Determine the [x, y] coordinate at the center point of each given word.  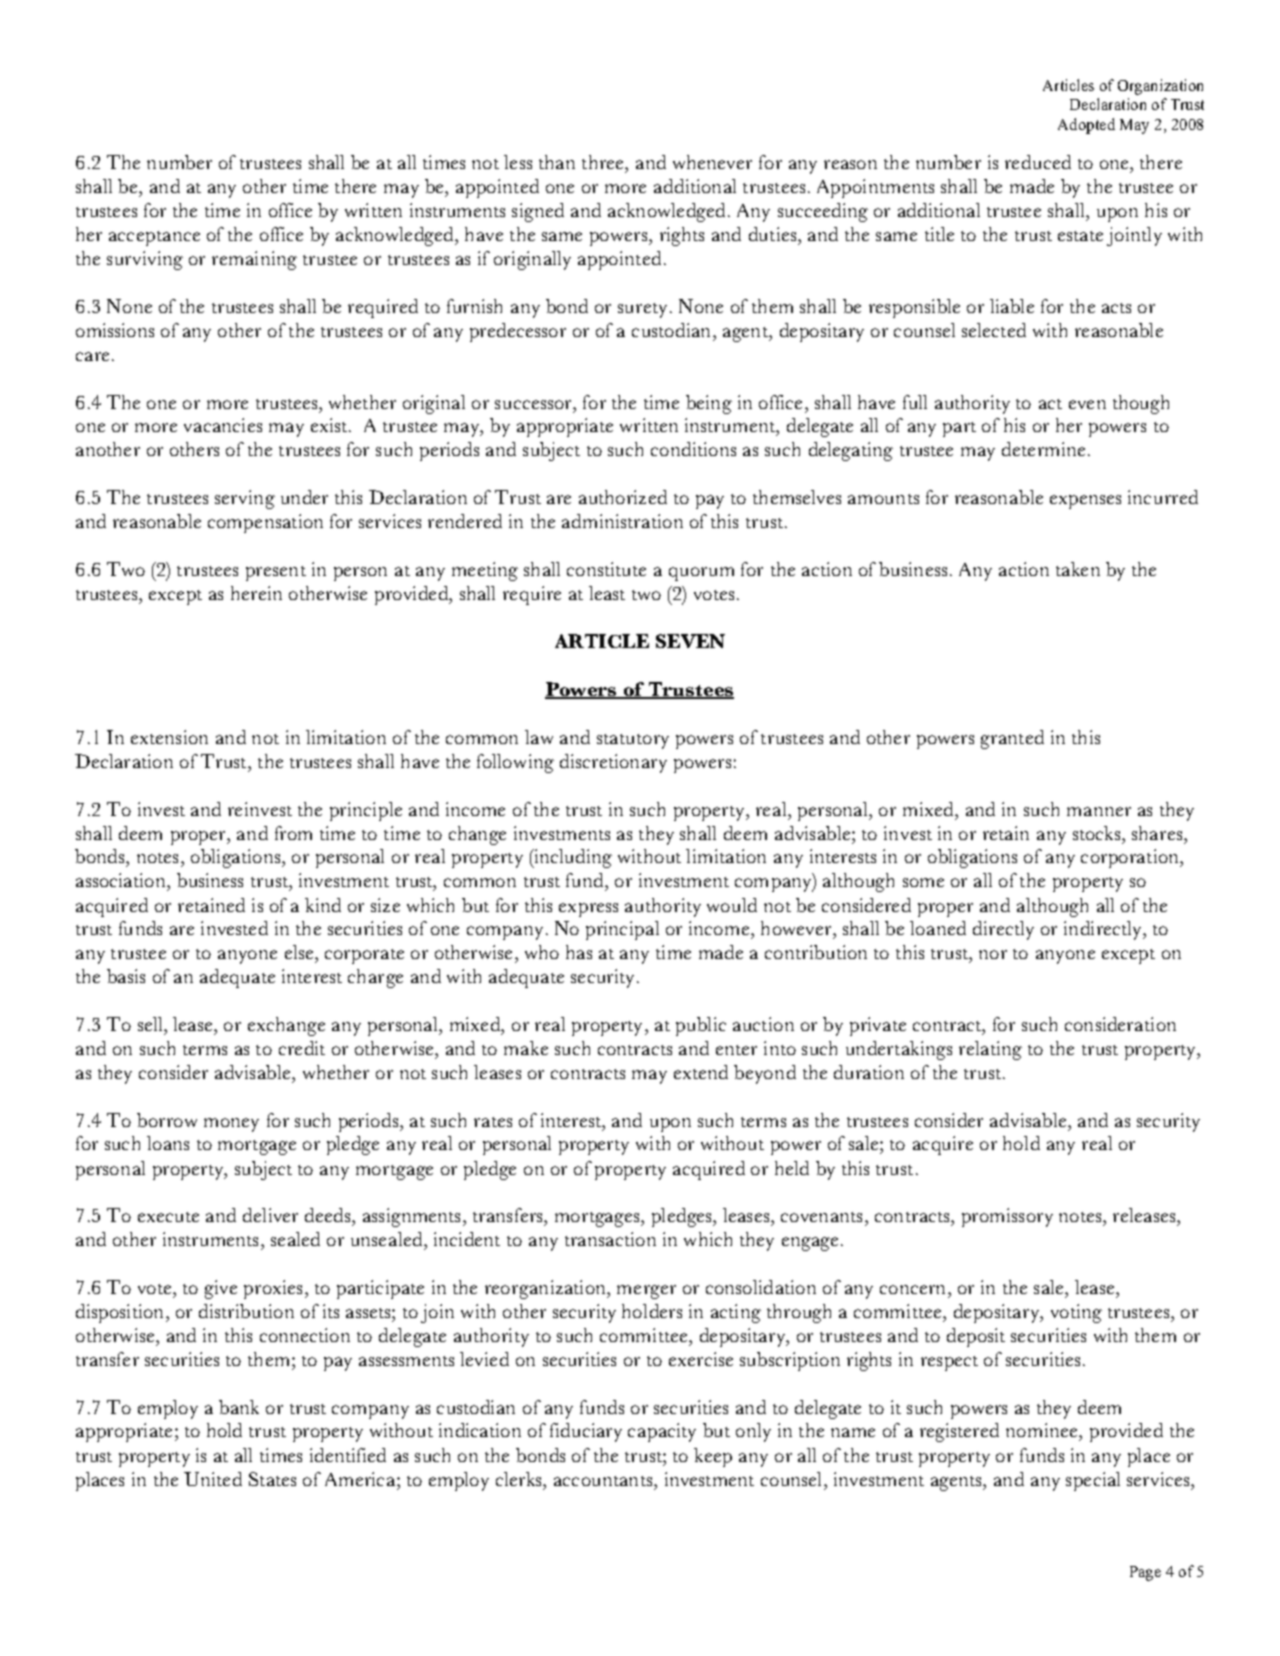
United [213, 1479]
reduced [1038, 162]
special [1093, 1481]
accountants [604, 1481]
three [604, 162]
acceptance [154, 238]
